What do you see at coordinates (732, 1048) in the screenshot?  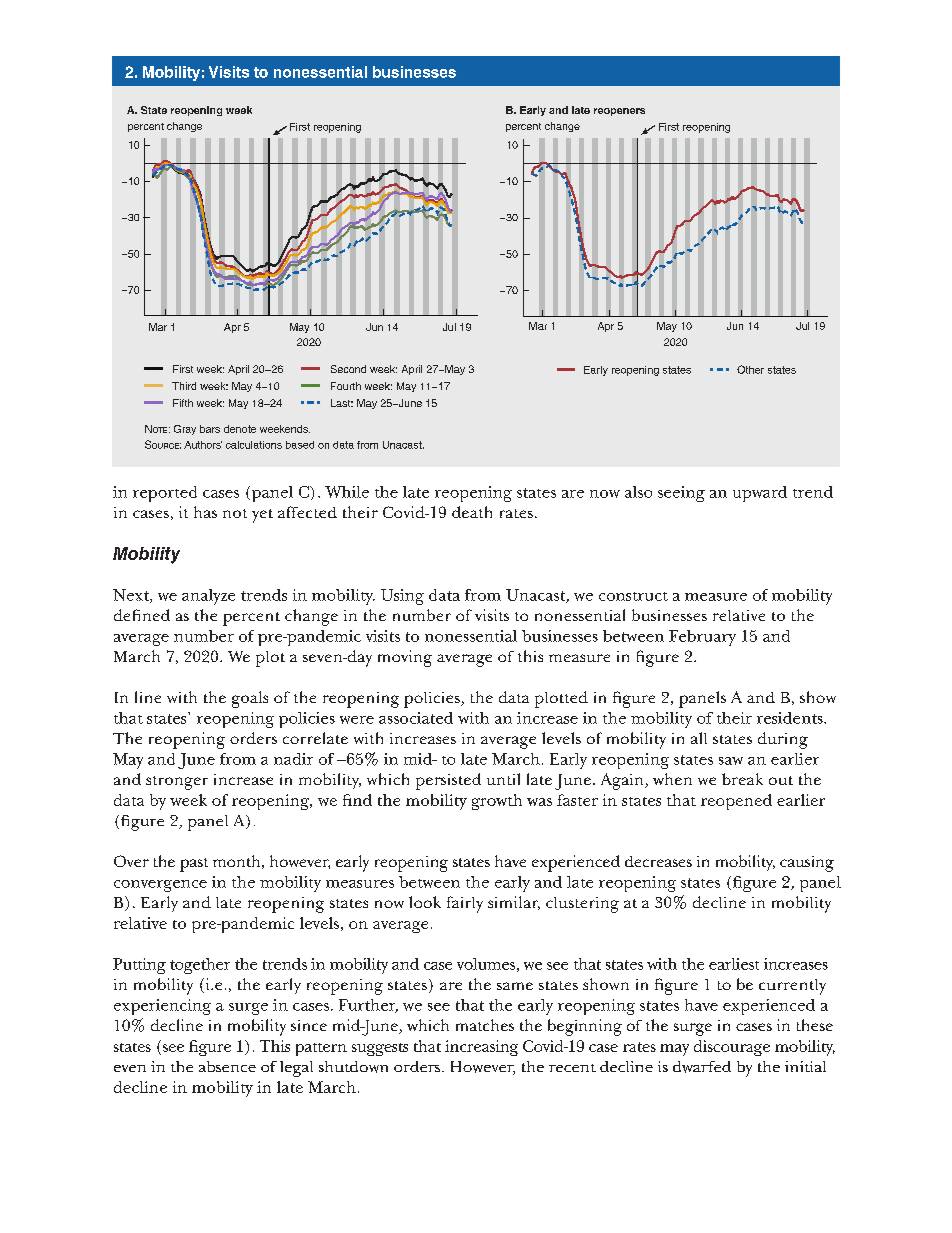 I see `discourage` at bounding box center [732, 1048].
